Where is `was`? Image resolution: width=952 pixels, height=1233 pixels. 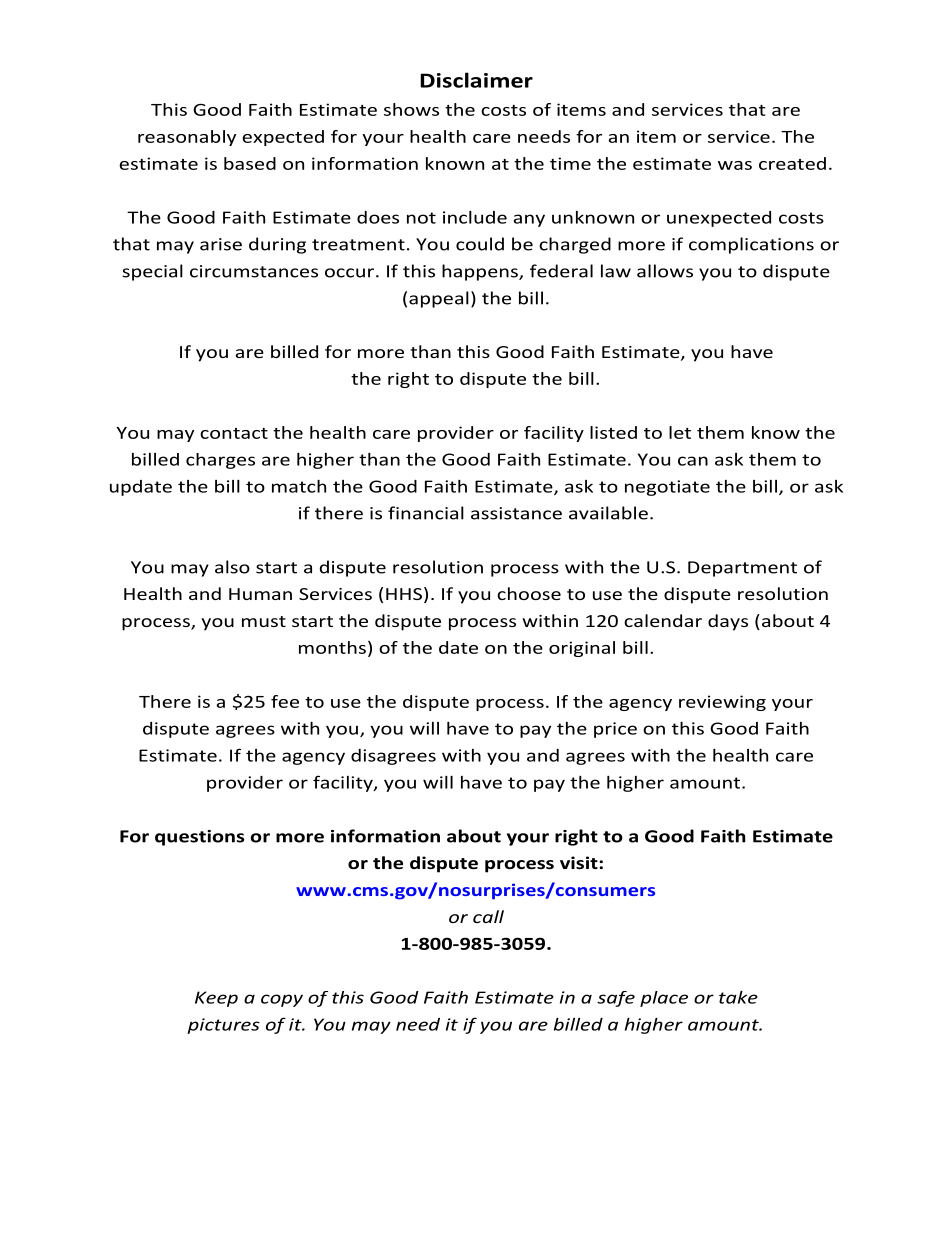
was is located at coordinates (735, 165).
